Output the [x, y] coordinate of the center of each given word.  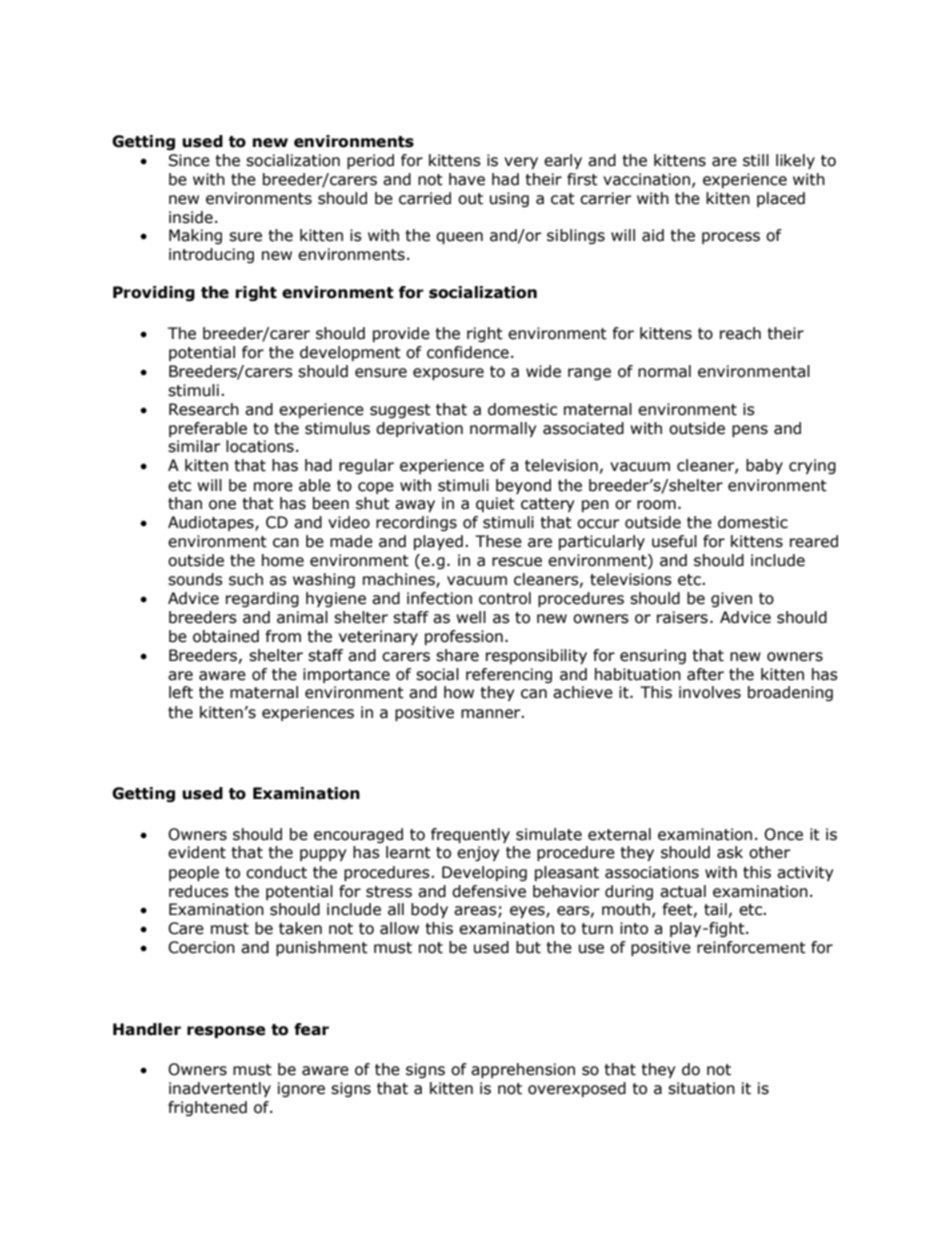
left [181, 692]
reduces [199, 891]
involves [710, 692]
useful [674, 541]
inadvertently [220, 1089]
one [222, 505]
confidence [468, 352]
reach [740, 333]
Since [189, 160]
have [467, 179]
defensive [489, 891]
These [498, 541]
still [756, 160]
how [459, 692]
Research [204, 409]
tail [715, 909]
